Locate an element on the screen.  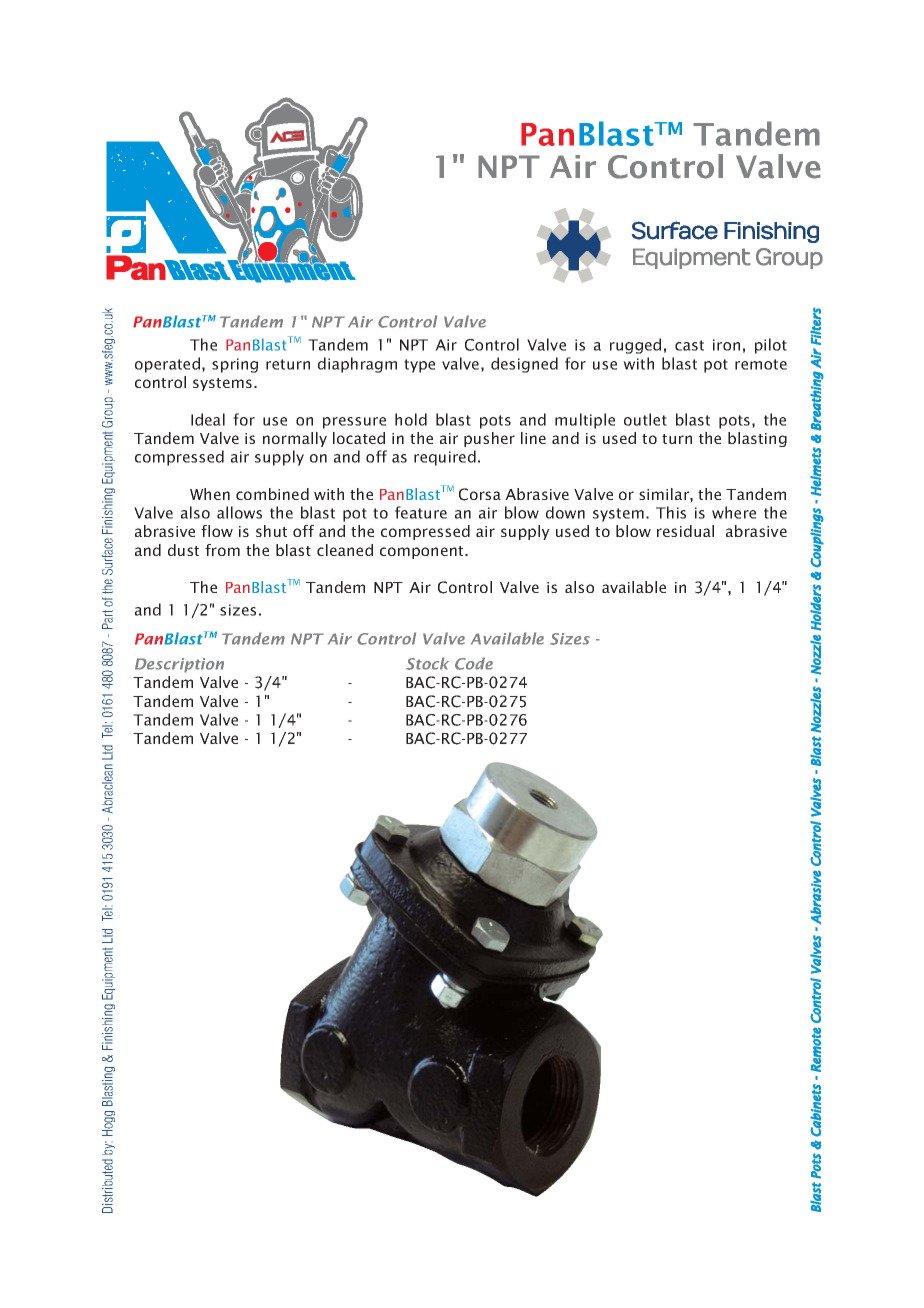
This is located at coordinates (671, 512).
